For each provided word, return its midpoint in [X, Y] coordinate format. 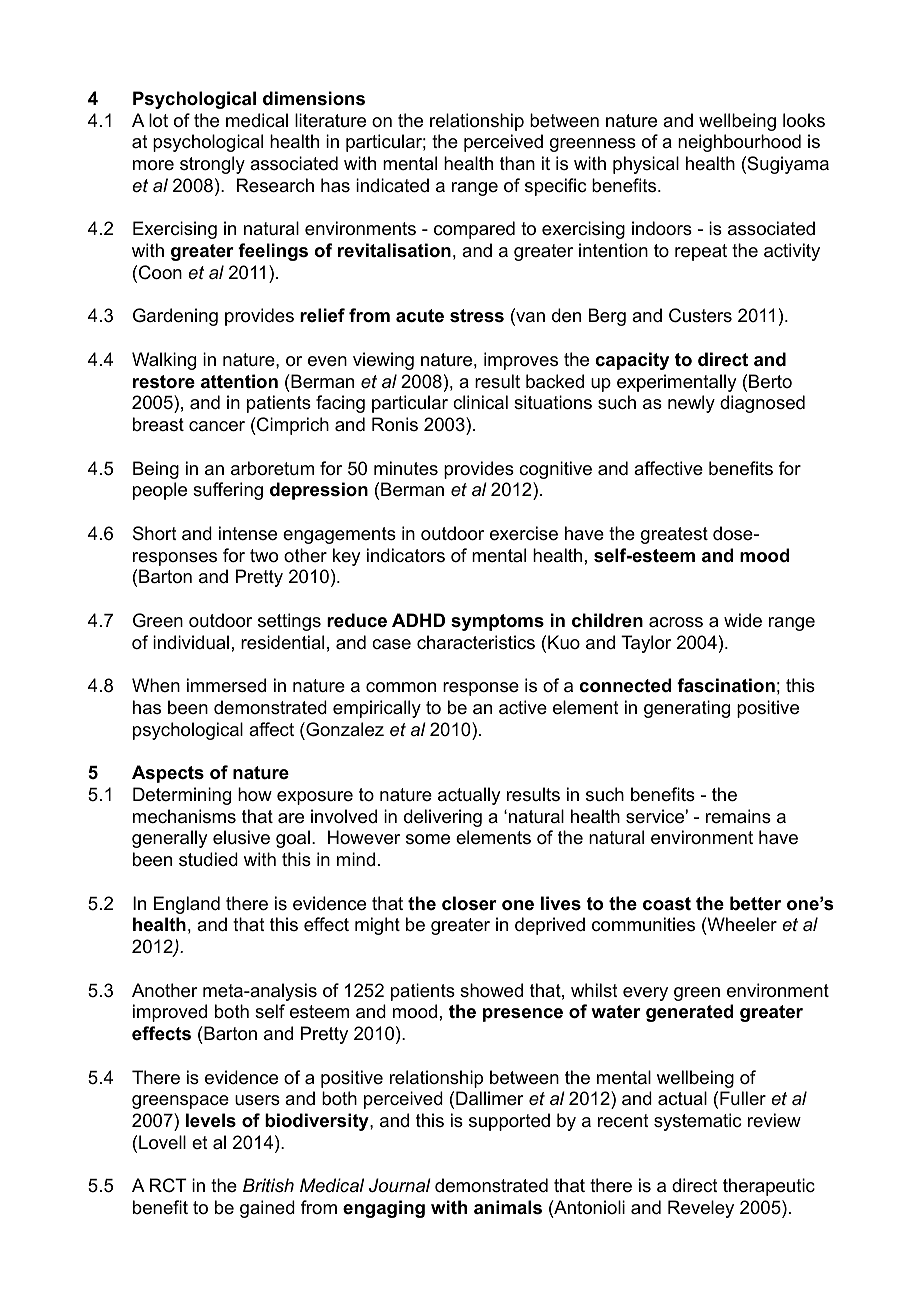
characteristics [476, 642]
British [268, 1185]
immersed [226, 685]
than [517, 163]
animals [508, 1207]
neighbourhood [739, 143]
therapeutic [769, 1187]
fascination [726, 685]
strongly [212, 165]
